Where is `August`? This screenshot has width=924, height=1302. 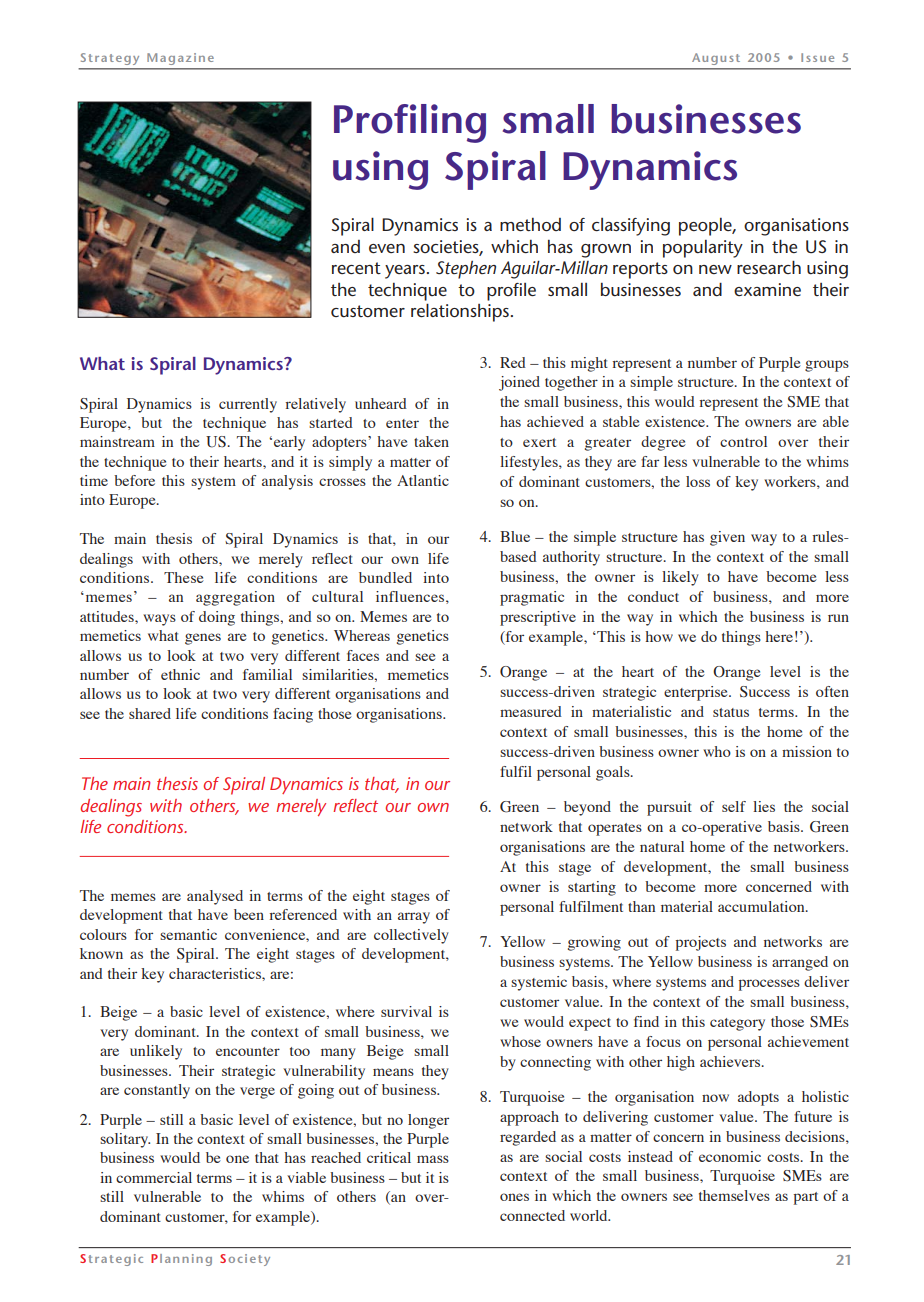
August is located at coordinates (716, 59).
